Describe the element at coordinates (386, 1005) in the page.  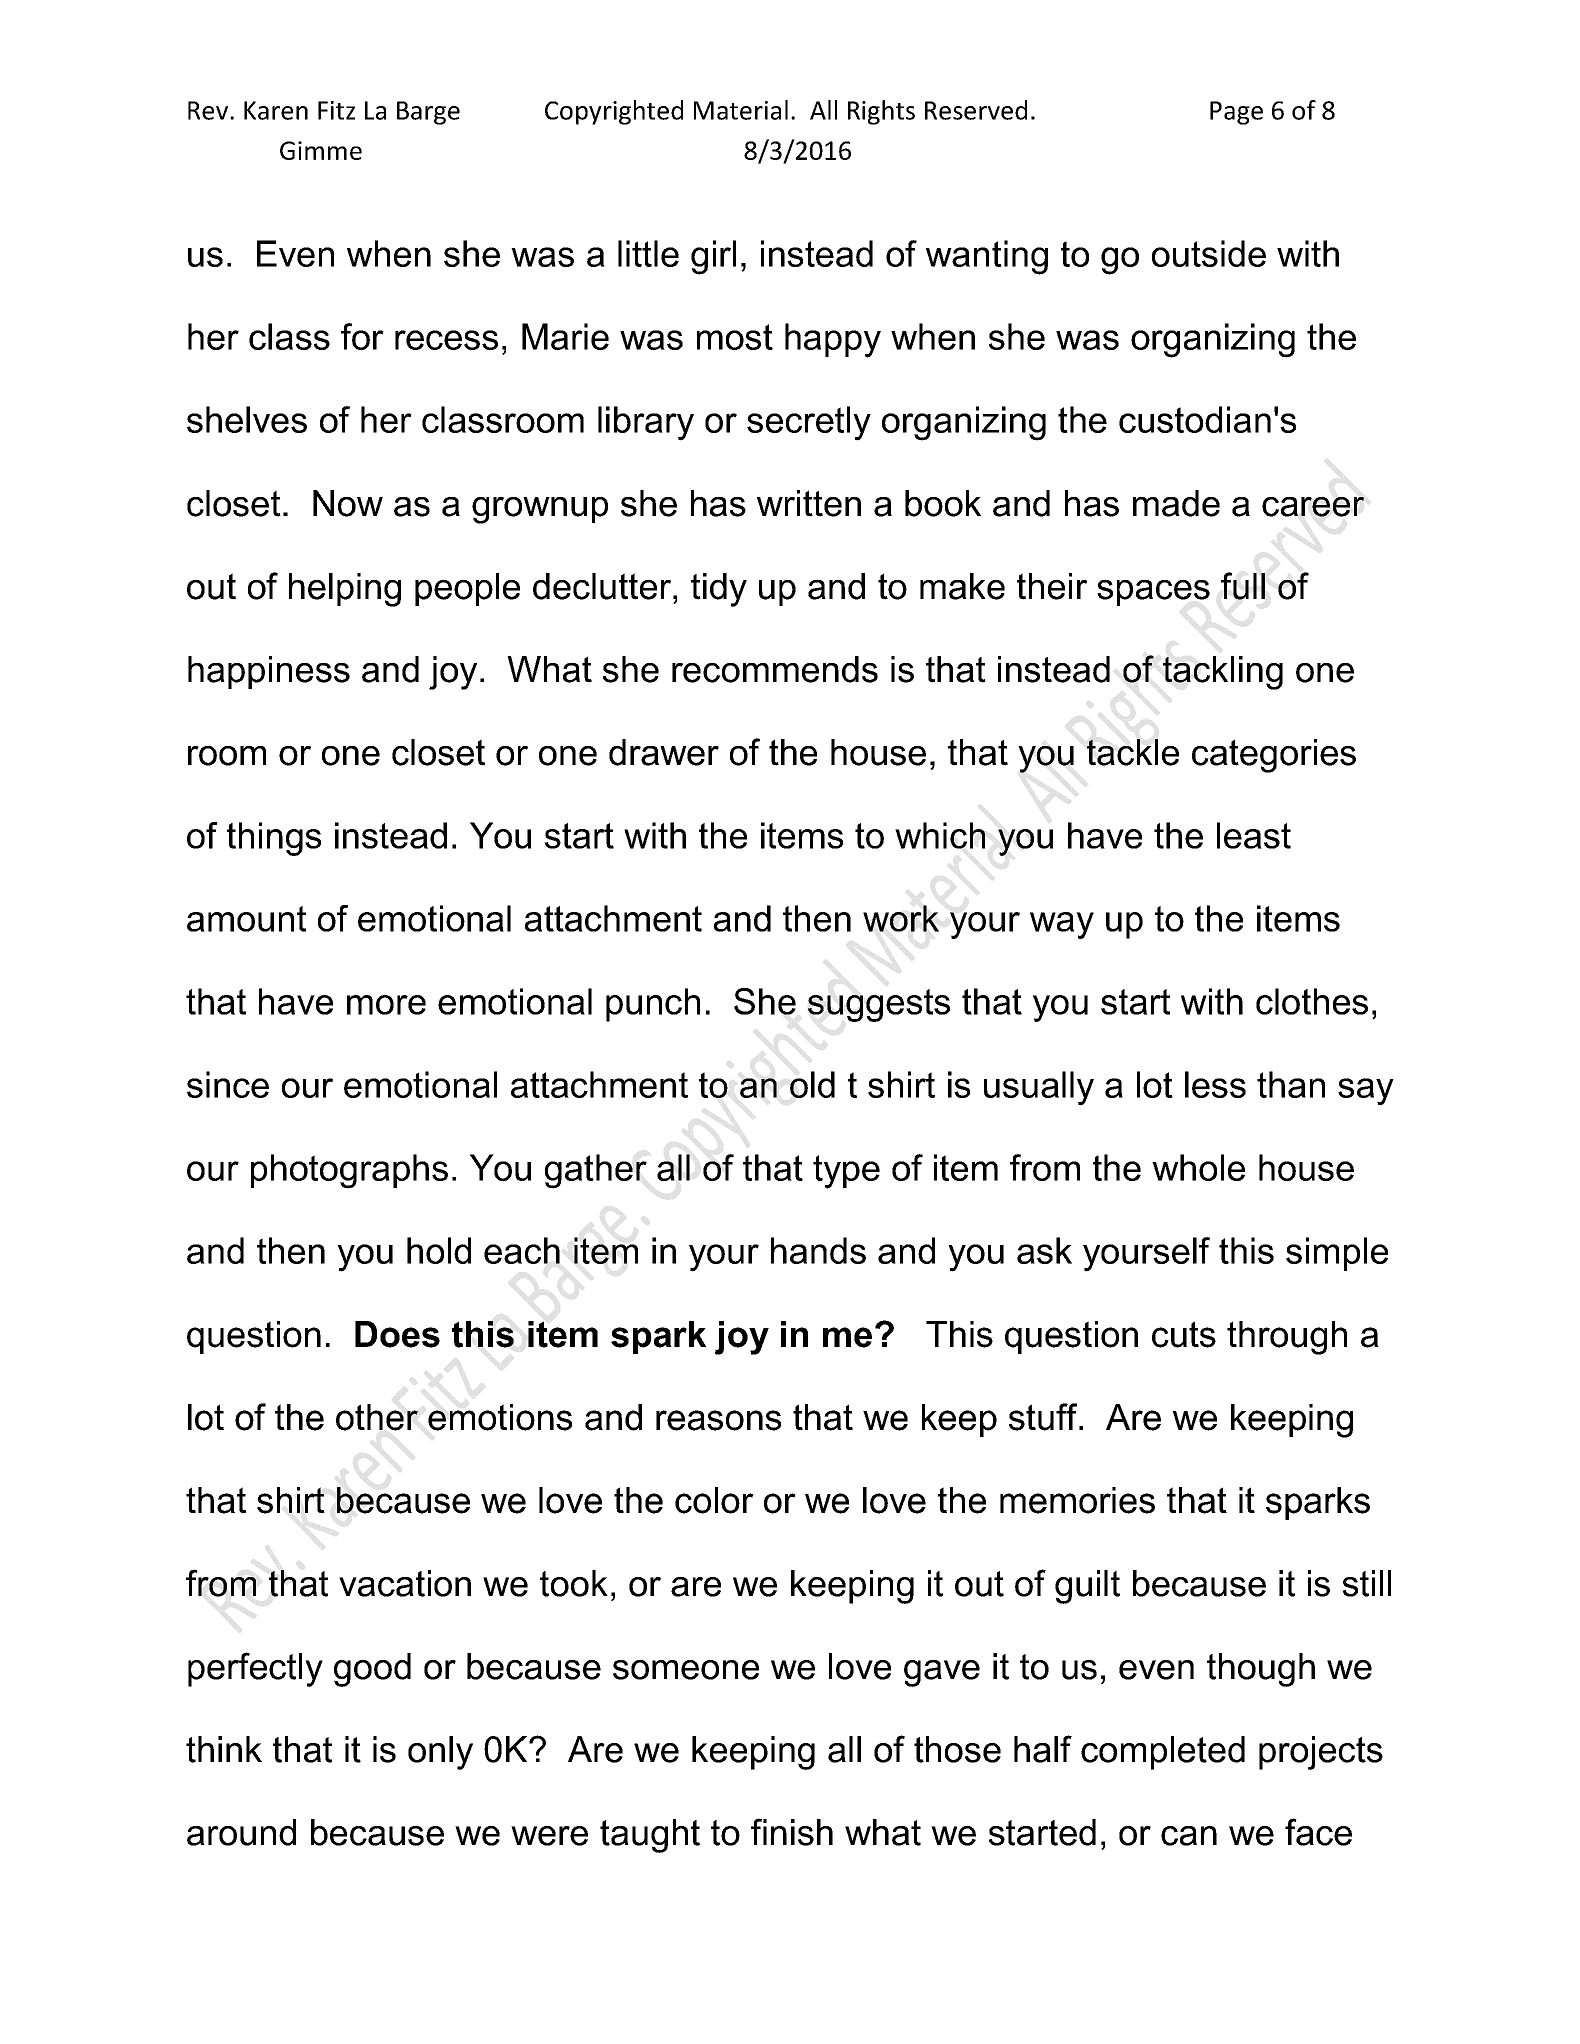
I see `more` at that location.
